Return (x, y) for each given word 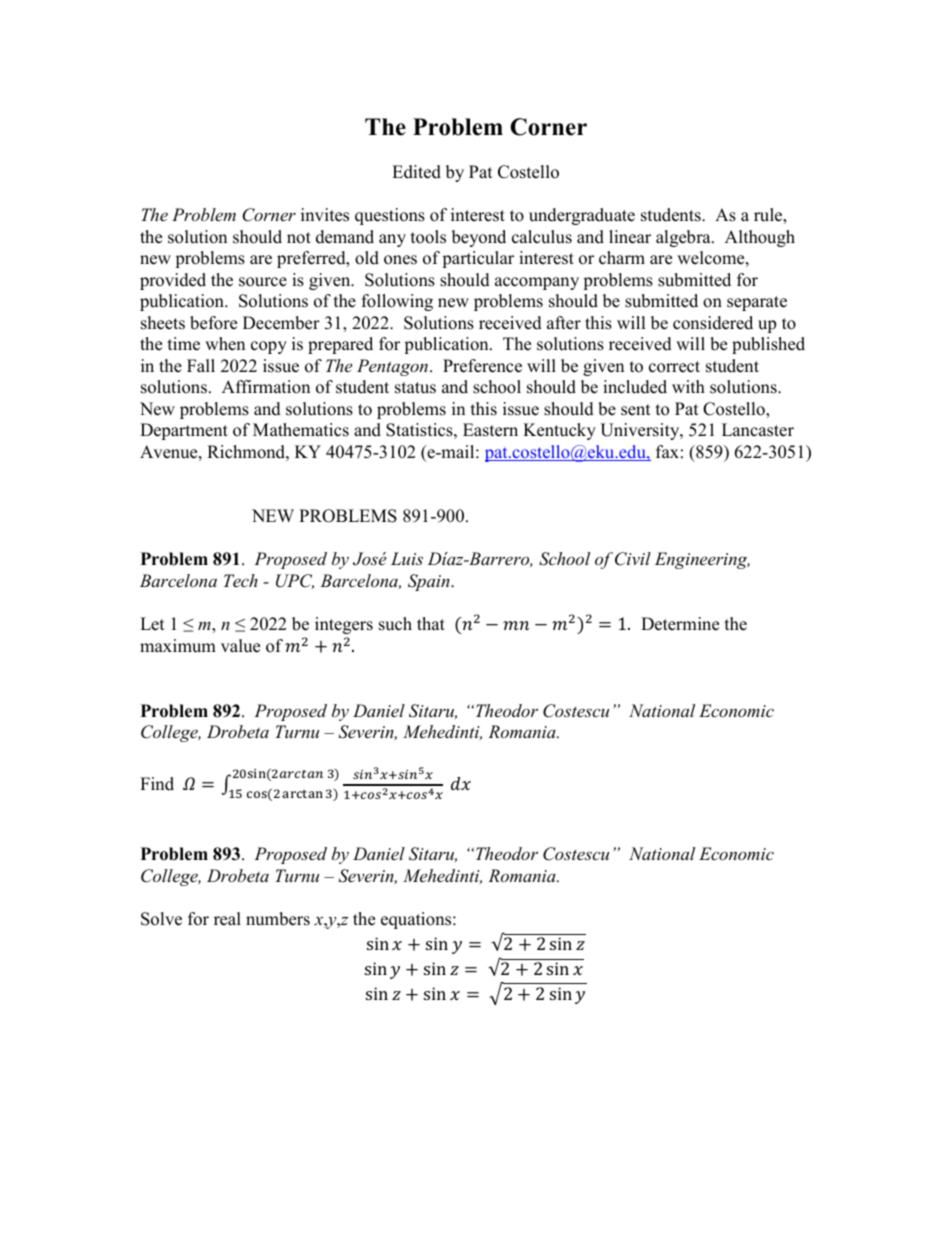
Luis (407, 558)
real (227, 919)
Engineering (702, 560)
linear (630, 237)
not (299, 238)
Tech (241, 580)
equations (417, 920)
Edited (416, 172)
